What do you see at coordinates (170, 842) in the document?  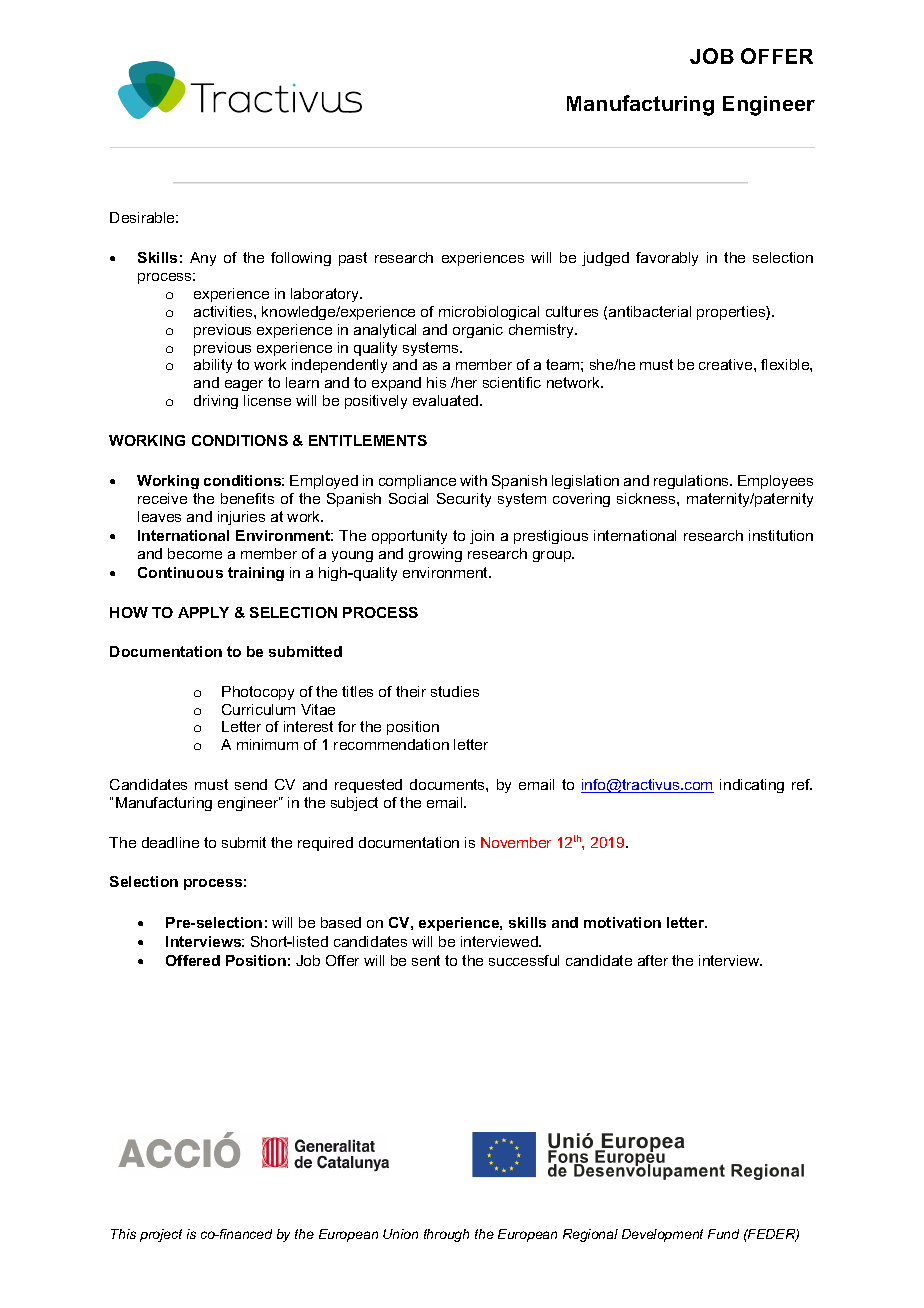 I see `deadline` at bounding box center [170, 842].
